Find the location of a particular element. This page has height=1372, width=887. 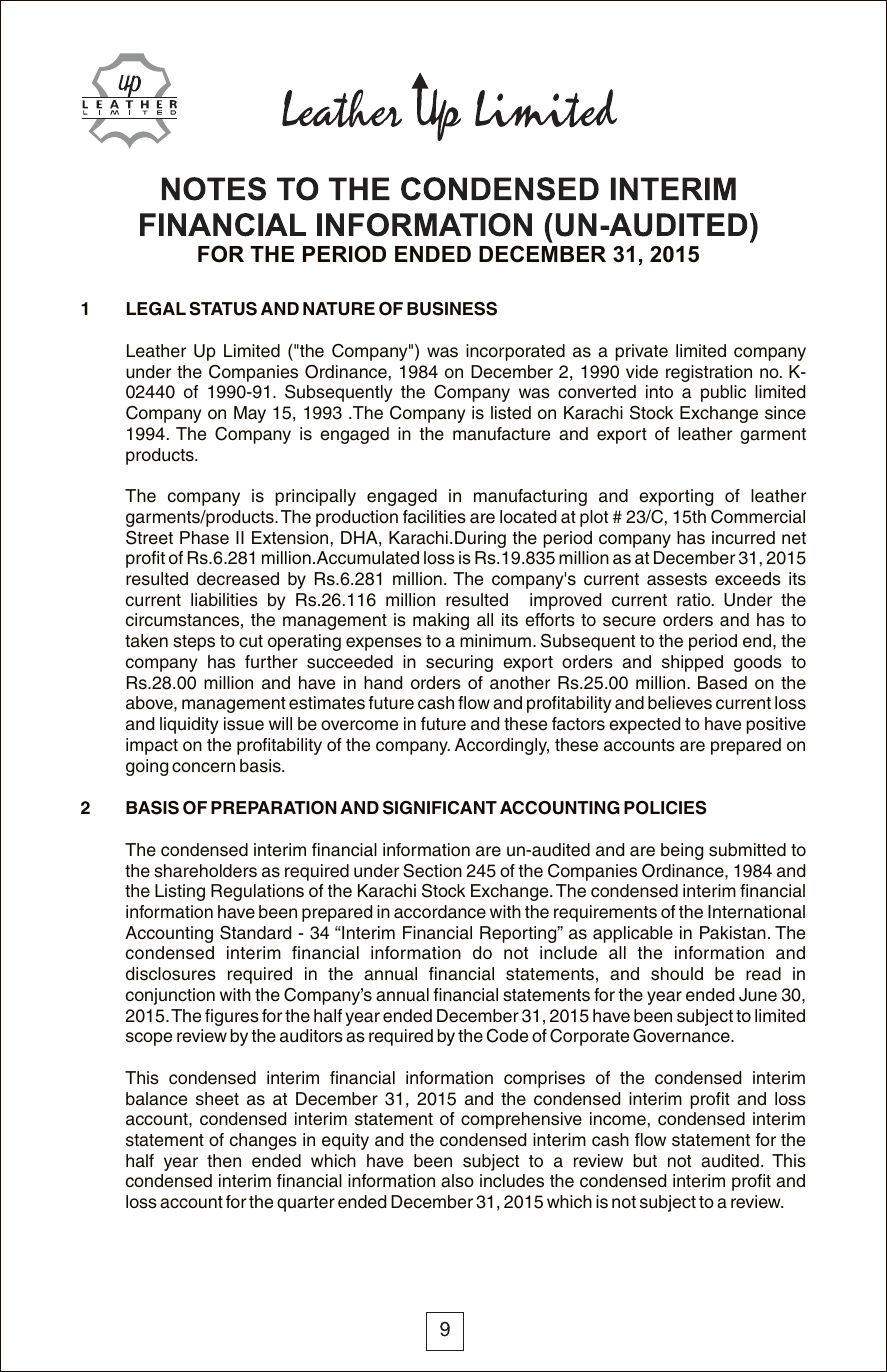

but is located at coordinates (645, 1161).
